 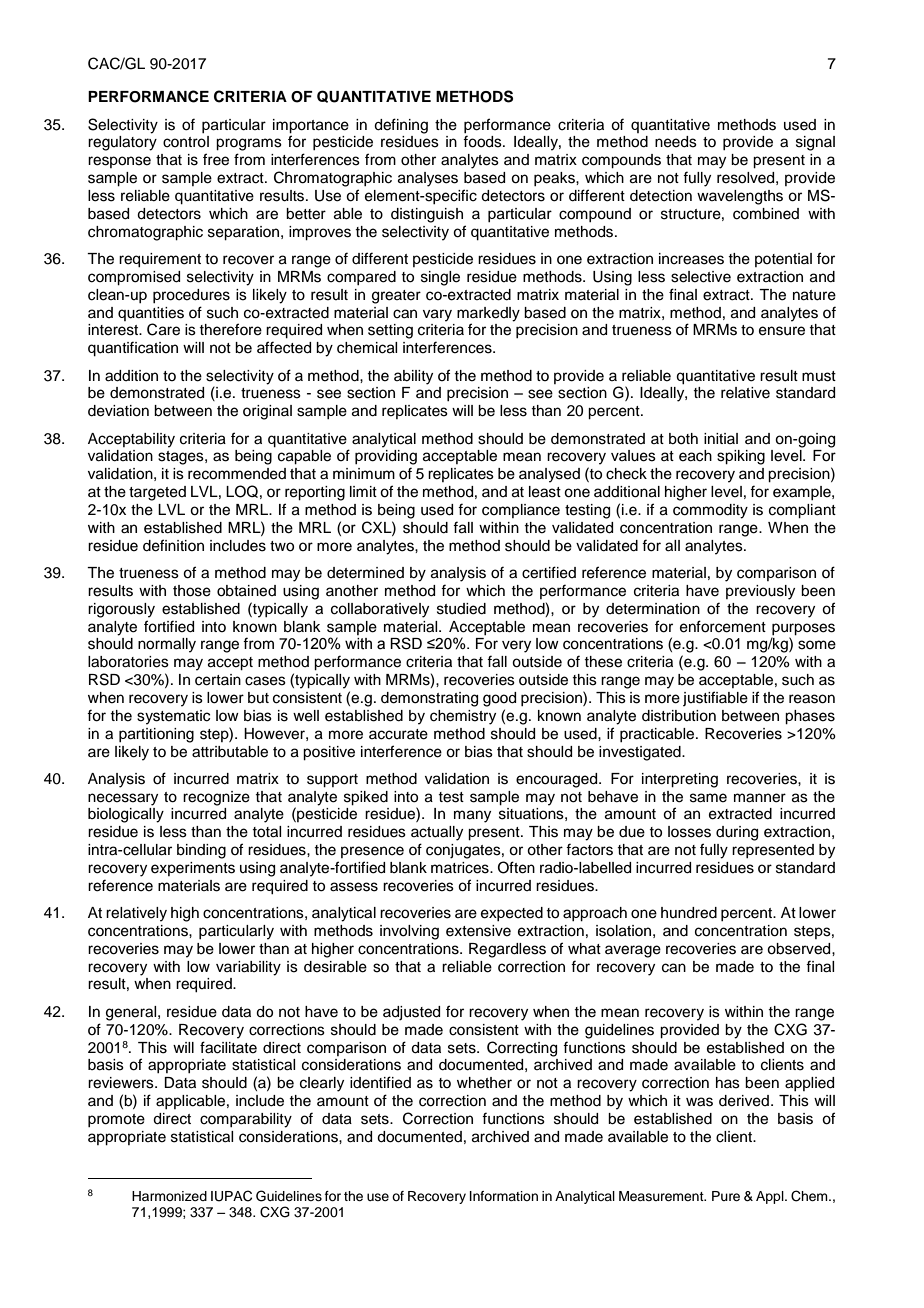 What do you see at coordinates (218, 680) in the screenshot?
I see `certain` at bounding box center [218, 680].
